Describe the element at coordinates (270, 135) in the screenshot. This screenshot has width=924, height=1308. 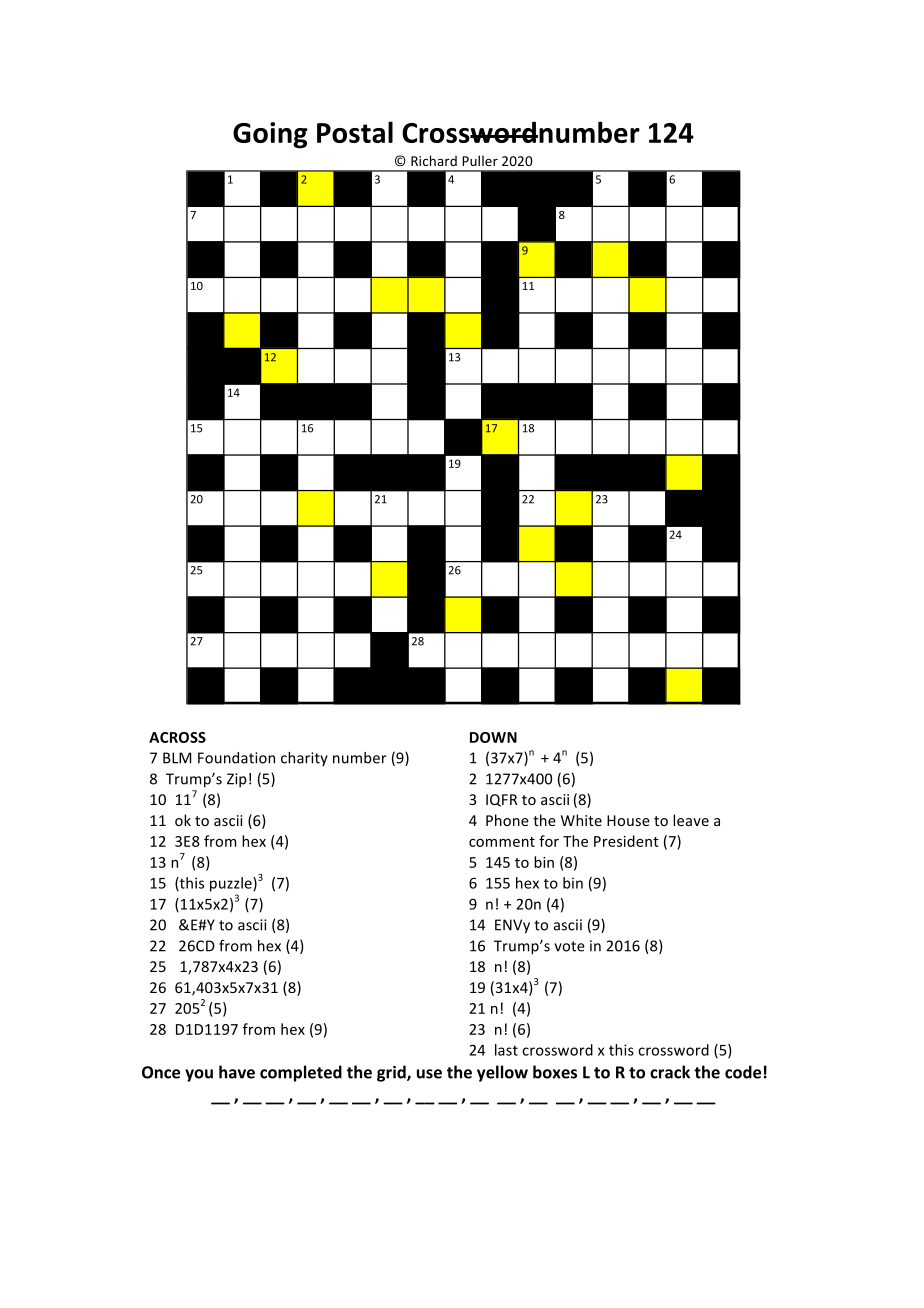
I see `Going` at that location.
